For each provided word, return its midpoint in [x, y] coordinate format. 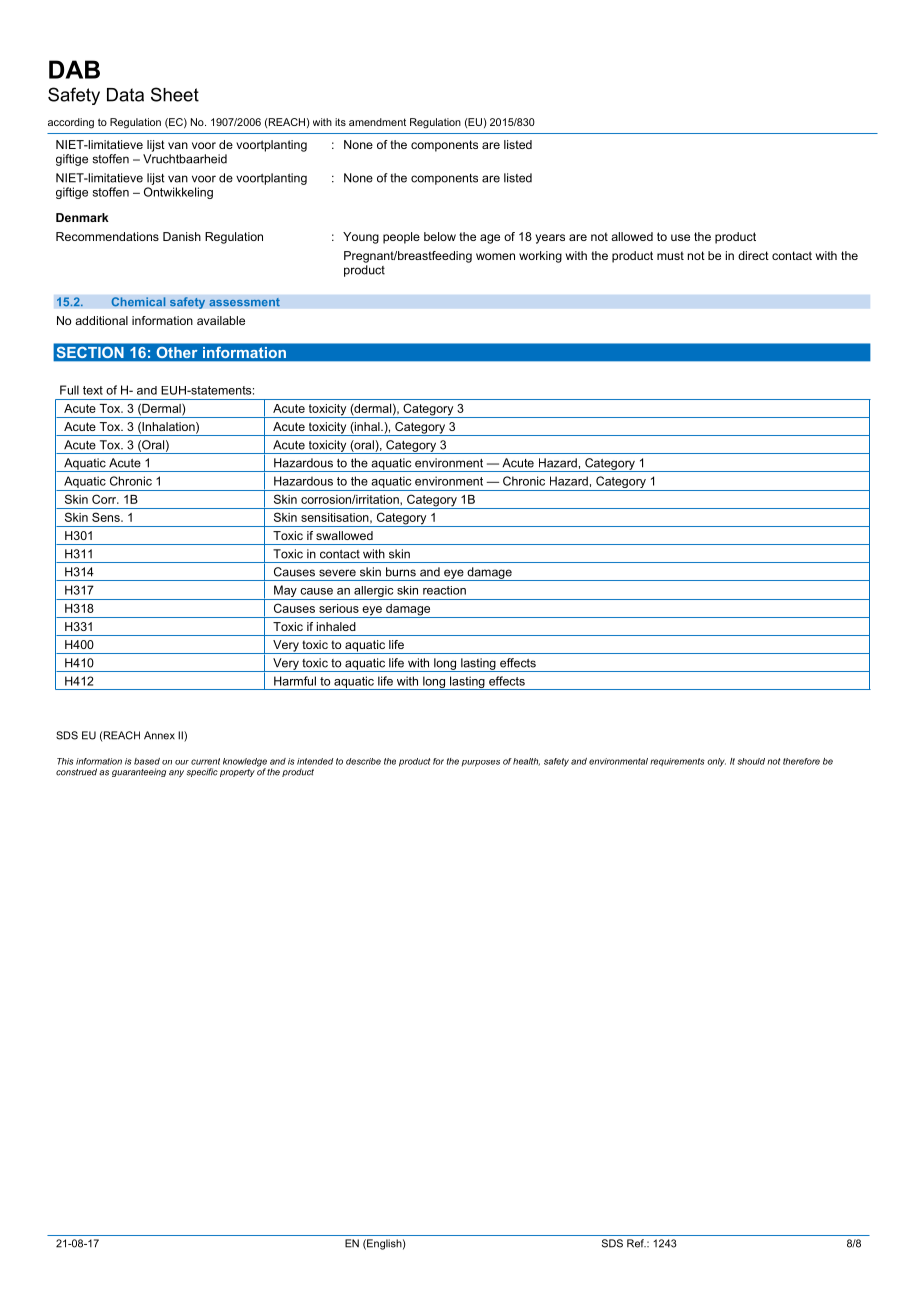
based [147, 761]
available [221, 320]
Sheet [175, 94]
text [93, 390]
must [670, 255]
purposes [481, 763]
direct [753, 255]
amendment [377, 122]
